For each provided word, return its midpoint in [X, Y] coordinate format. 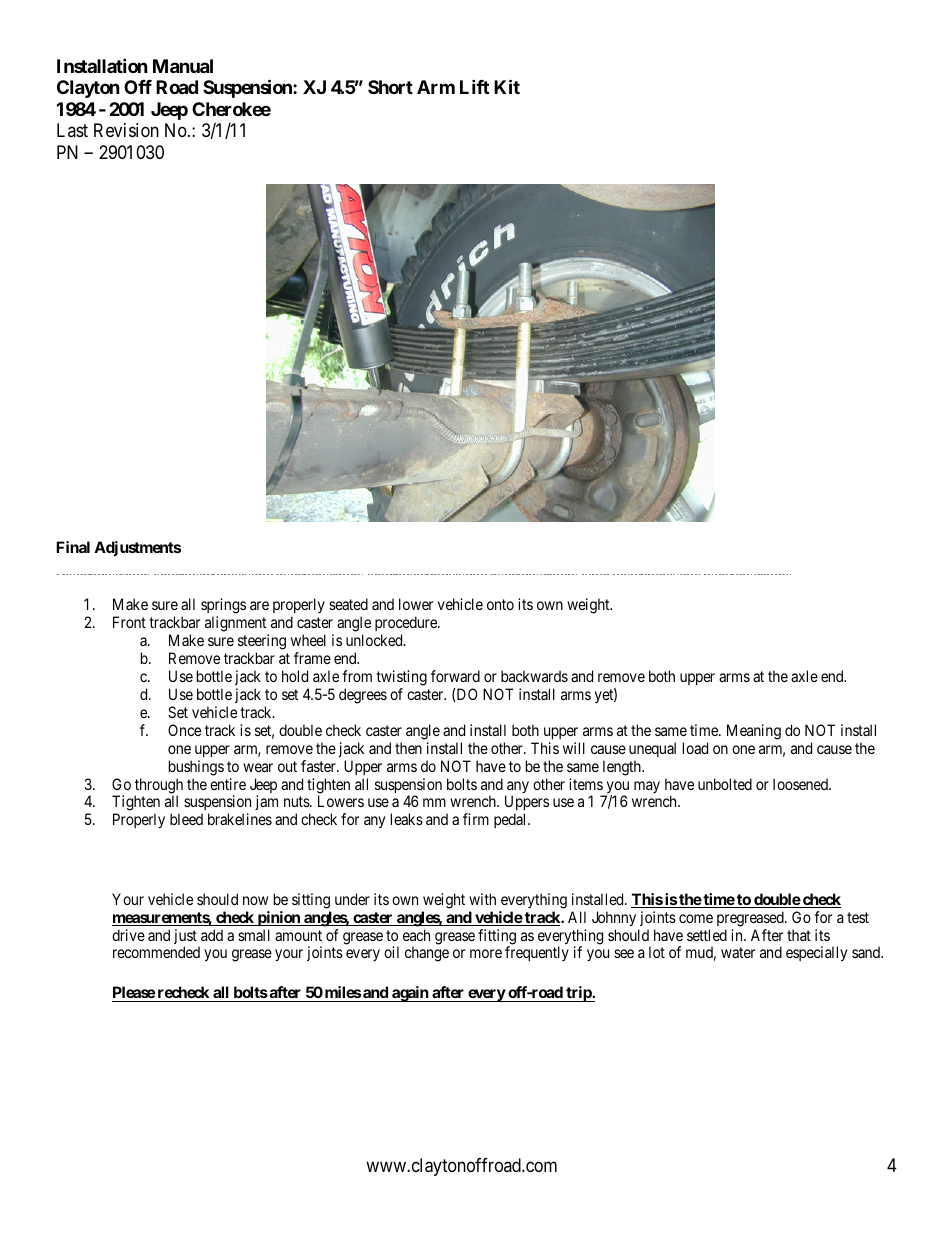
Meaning [754, 732]
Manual [183, 66]
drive [128, 935]
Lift [474, 87]
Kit [507, 87]
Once [184, 730]
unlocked [375, 640]
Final [73, 547]
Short [390, 87]
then [408, 748]
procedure [407, 625]
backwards [534, 676]
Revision [126, 130]
